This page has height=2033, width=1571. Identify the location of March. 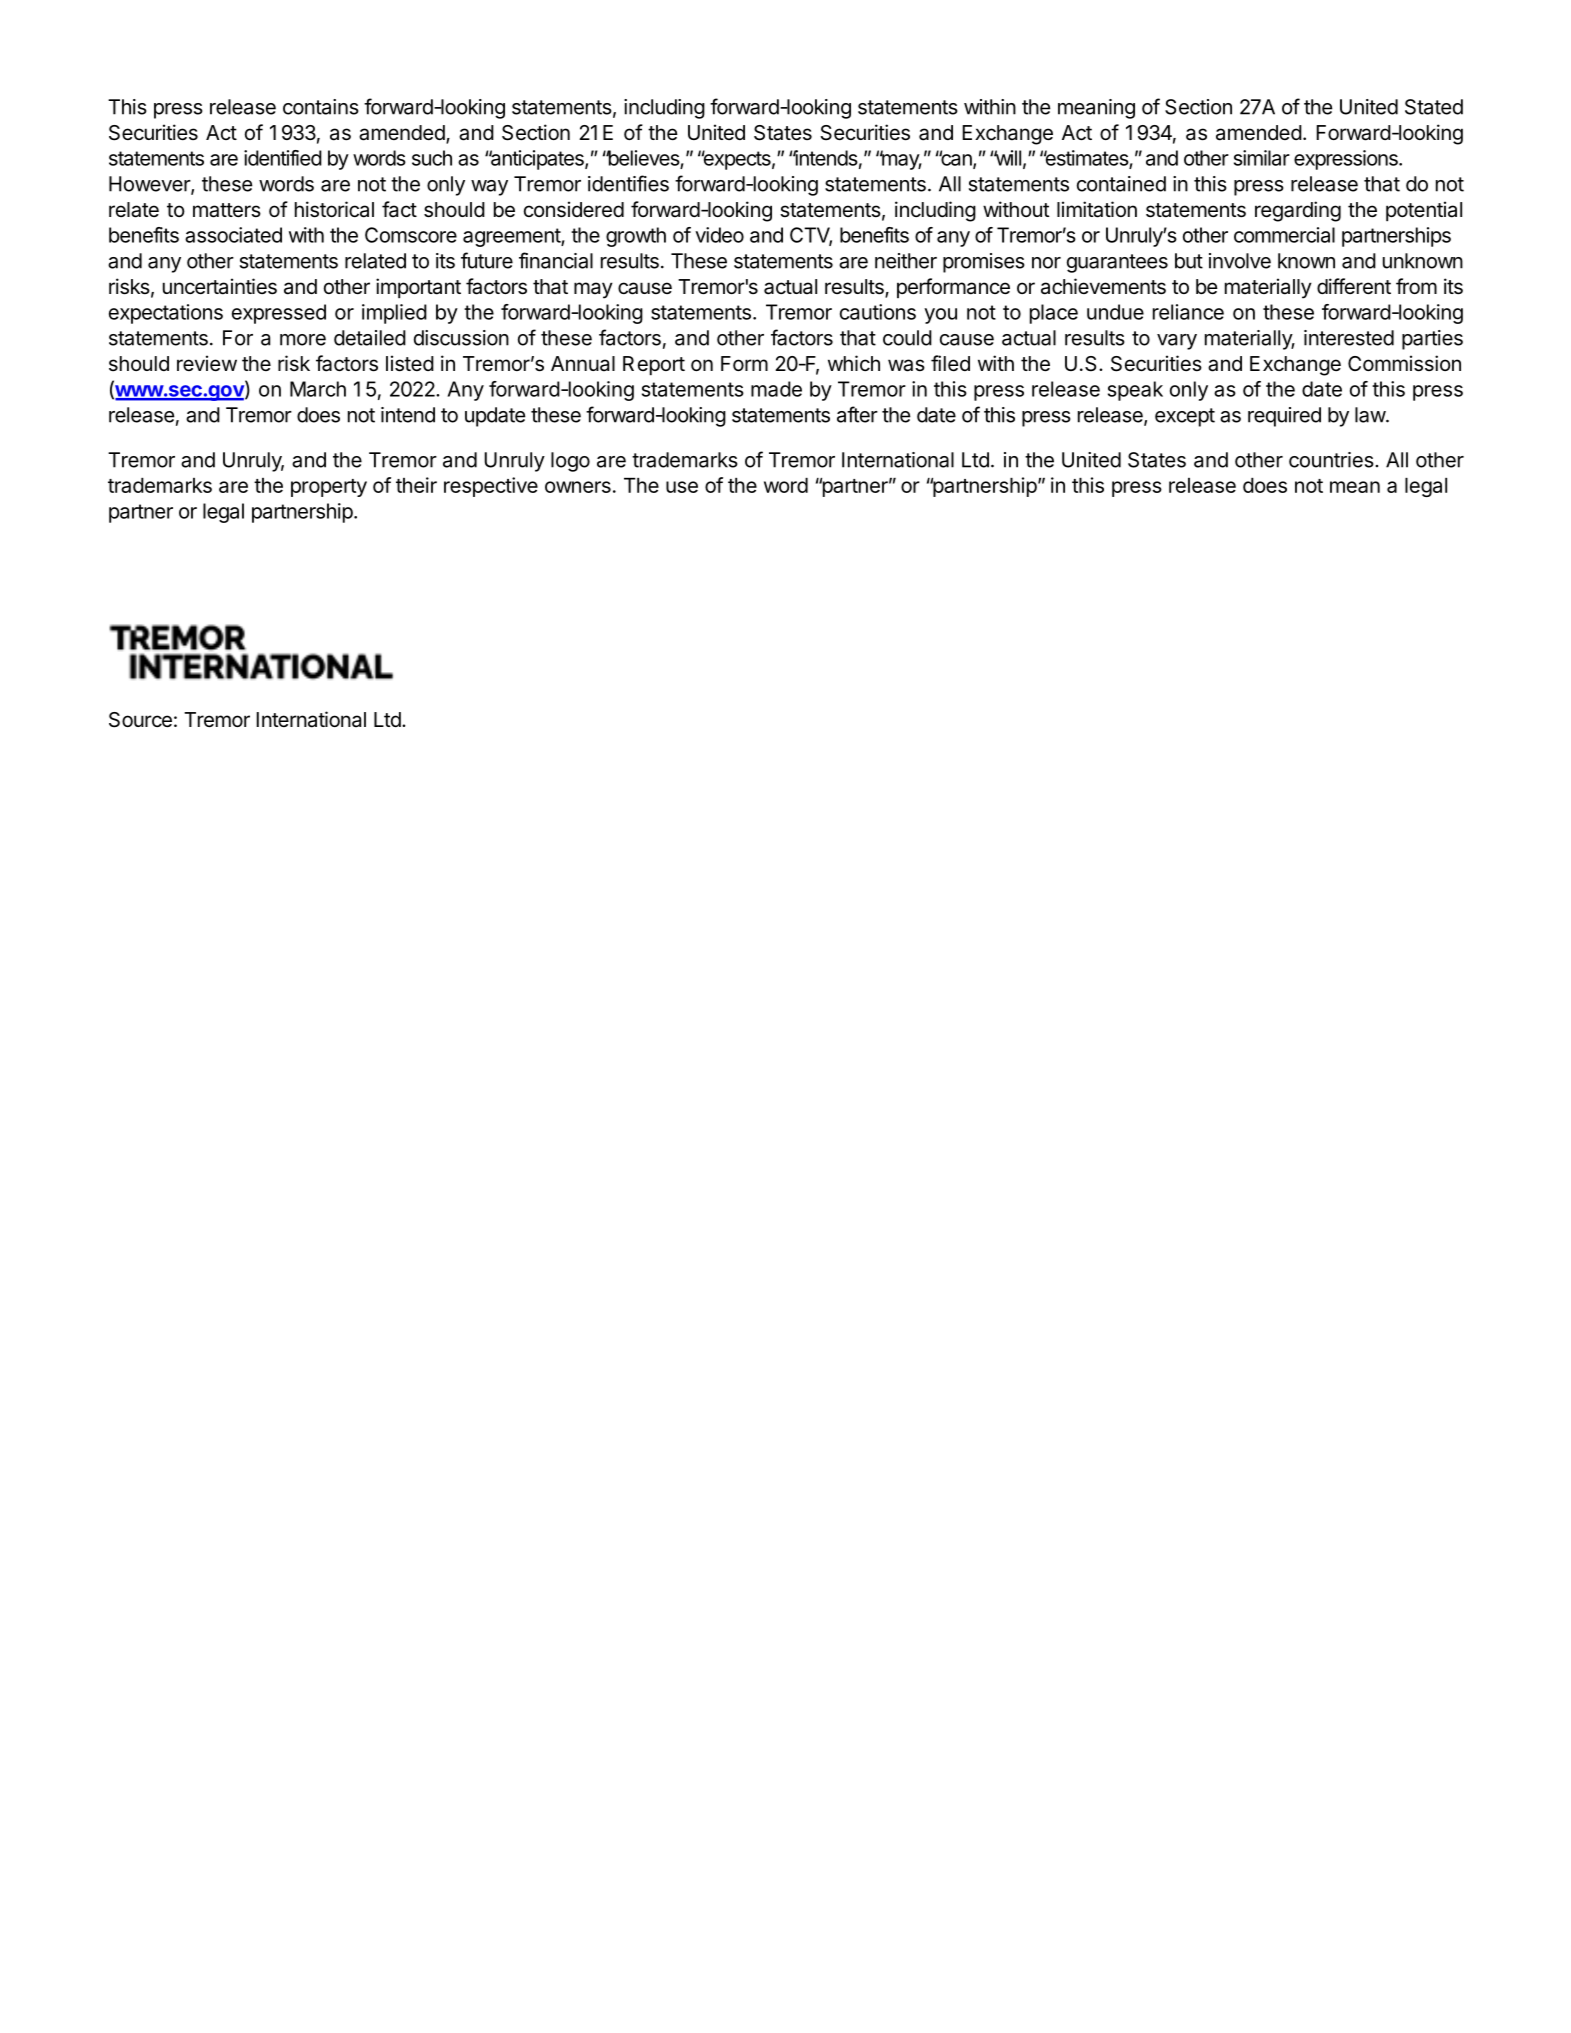
(318, 389).
